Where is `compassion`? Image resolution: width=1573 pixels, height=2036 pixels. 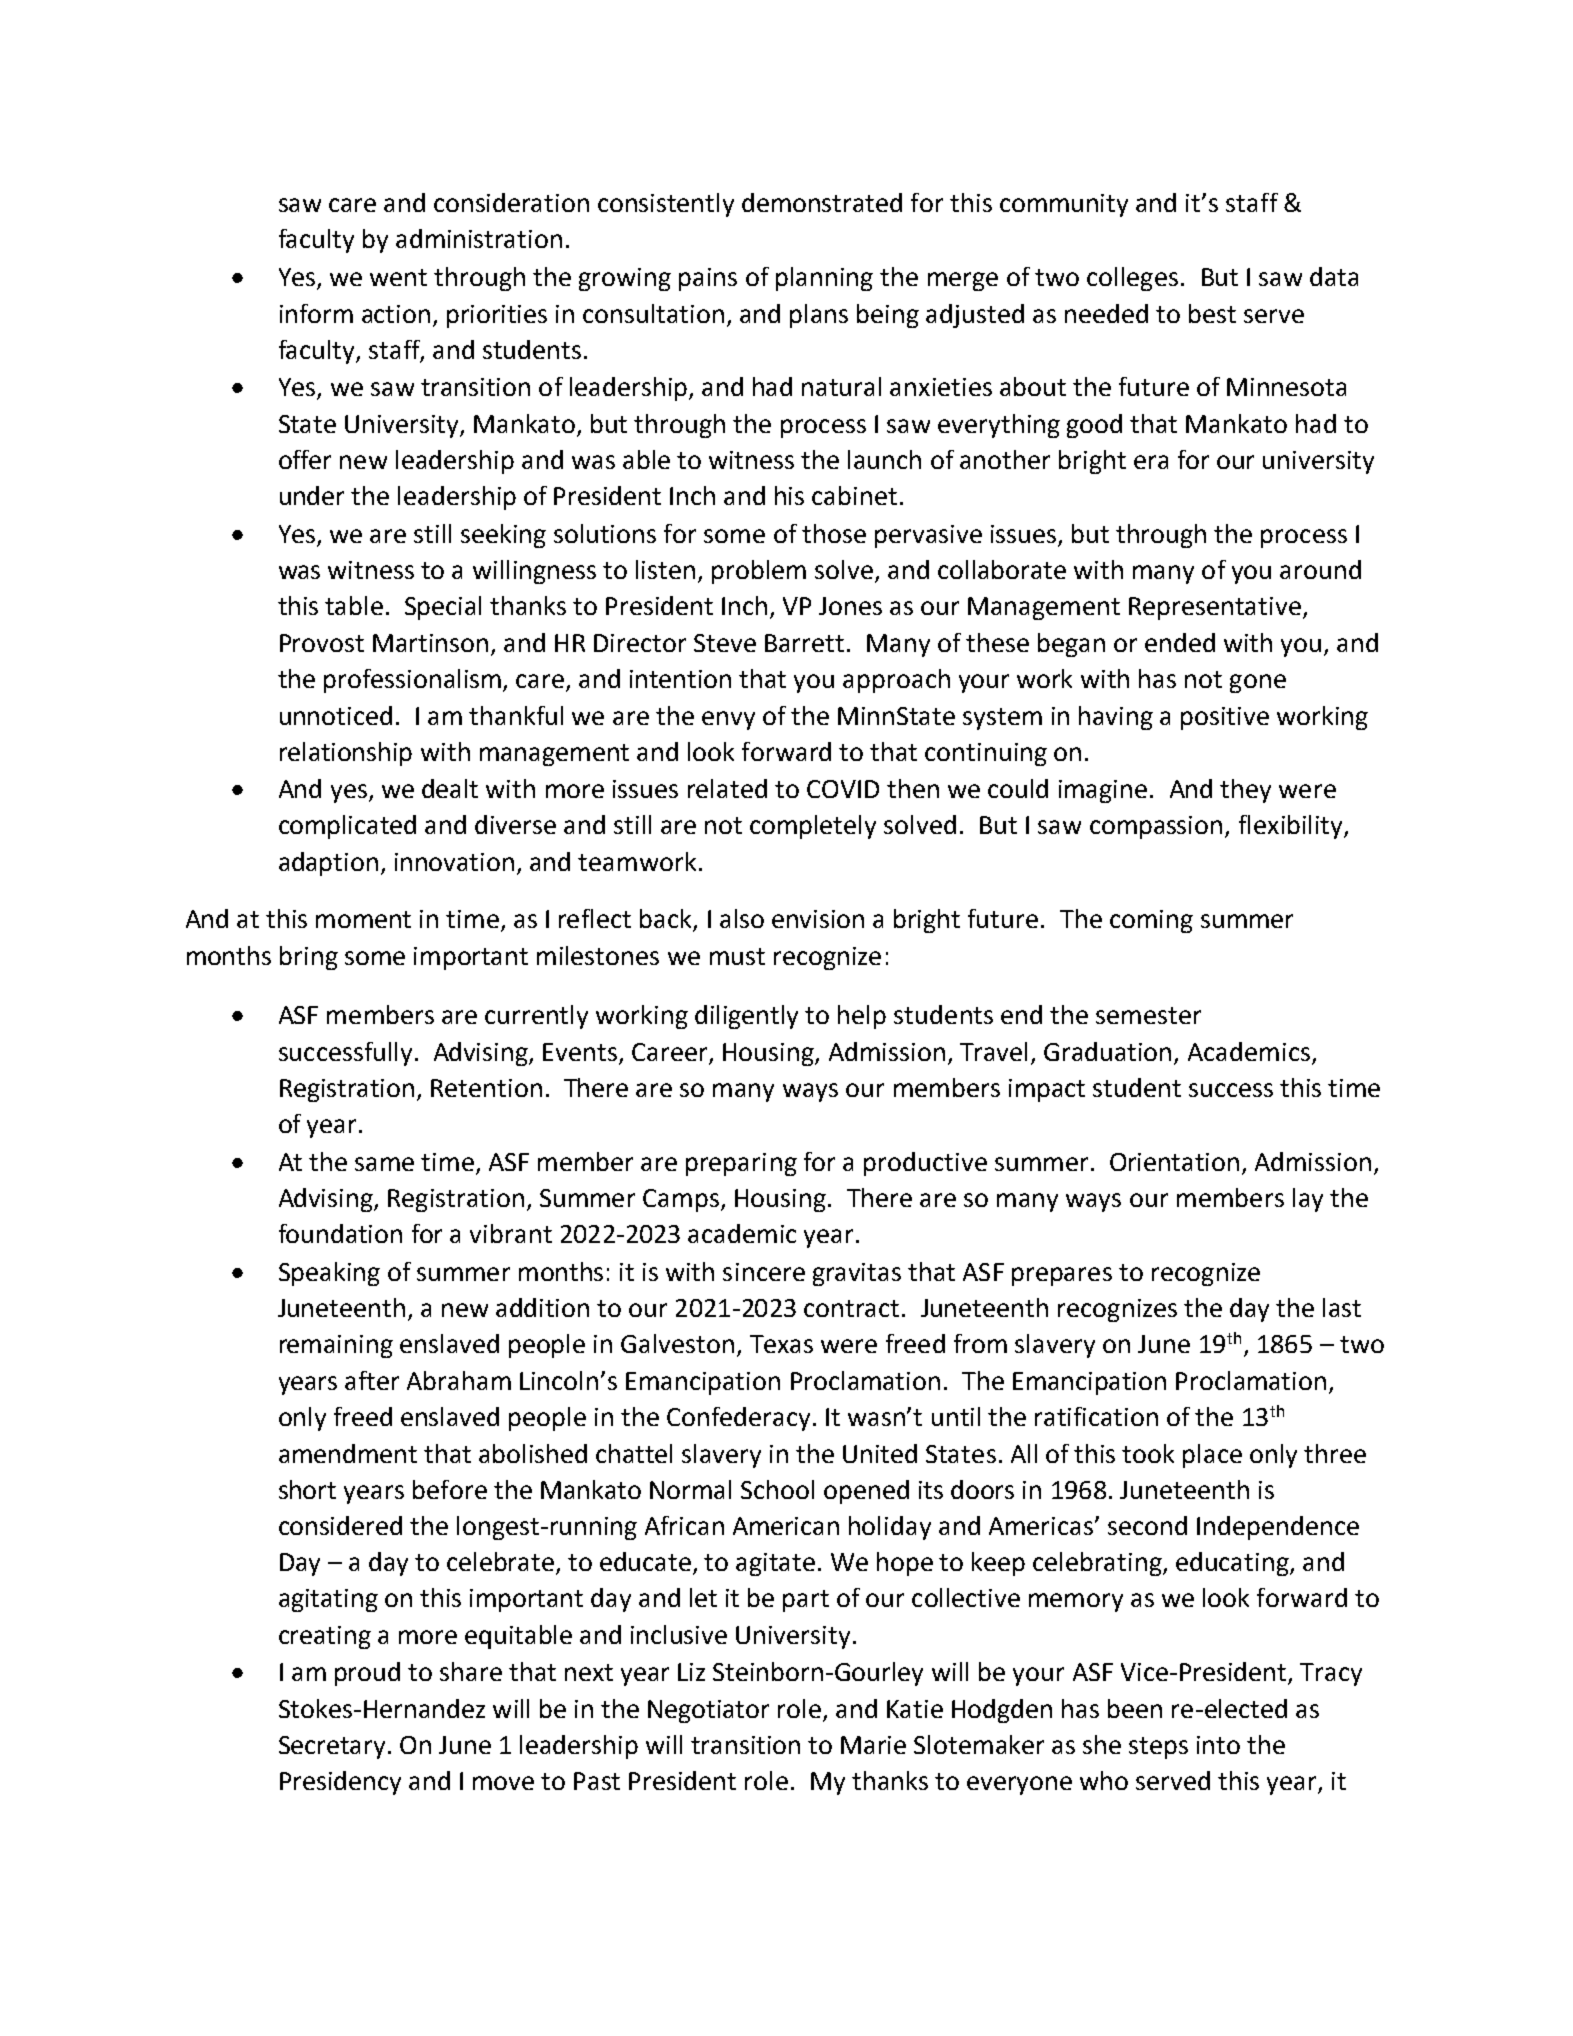 compassion is located at coordinates (1156, 827).
